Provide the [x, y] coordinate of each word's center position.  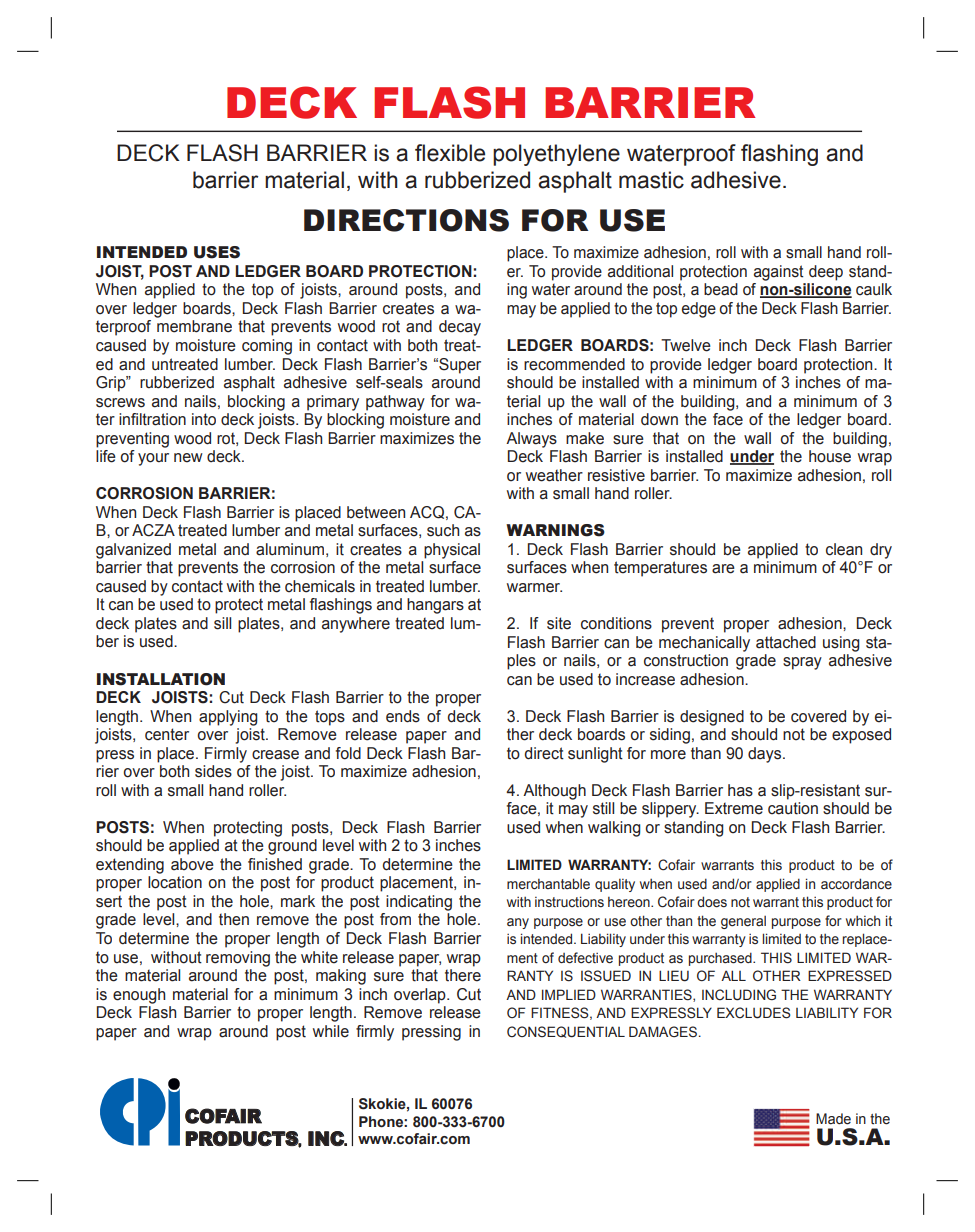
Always [531, 440]
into [204, 419]
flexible [450, 153]
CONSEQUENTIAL [566, 1032]
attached [786, 642]
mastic [651, 180]
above [192, 864]
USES [217, 252]
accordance [856, 884]
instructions [569, 901]
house [830, 456]
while [331, 1031]
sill [222, 623]
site [559, 623]
